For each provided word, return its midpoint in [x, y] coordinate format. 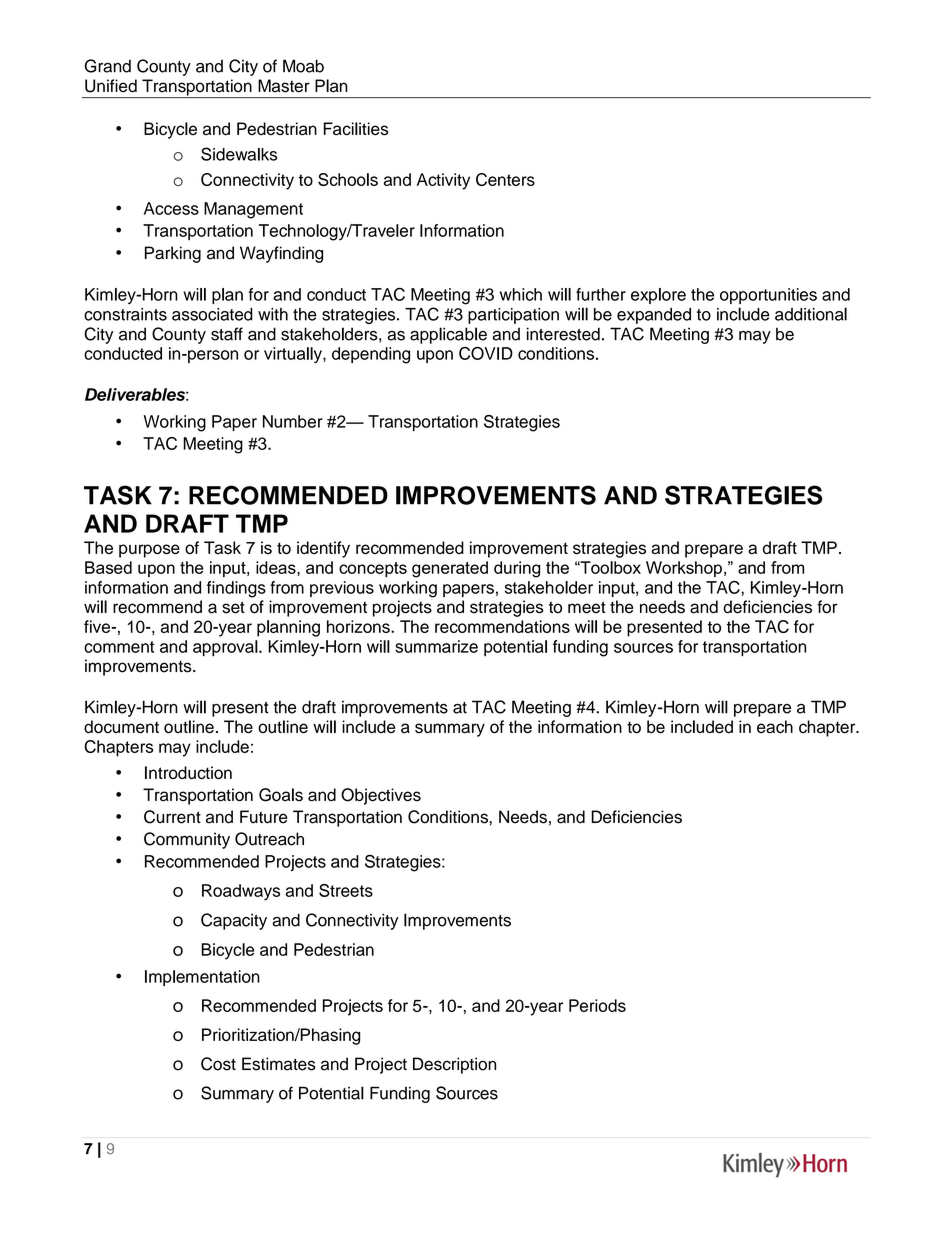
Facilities [356, 129]
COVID [486, 353]
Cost [218, 1064]
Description [454, 1065]
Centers [505, 179]
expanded [654, 316]
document [121, 727]
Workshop [684, 569]
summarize [436, 646]
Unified [111, 86]
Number [293, 421]
